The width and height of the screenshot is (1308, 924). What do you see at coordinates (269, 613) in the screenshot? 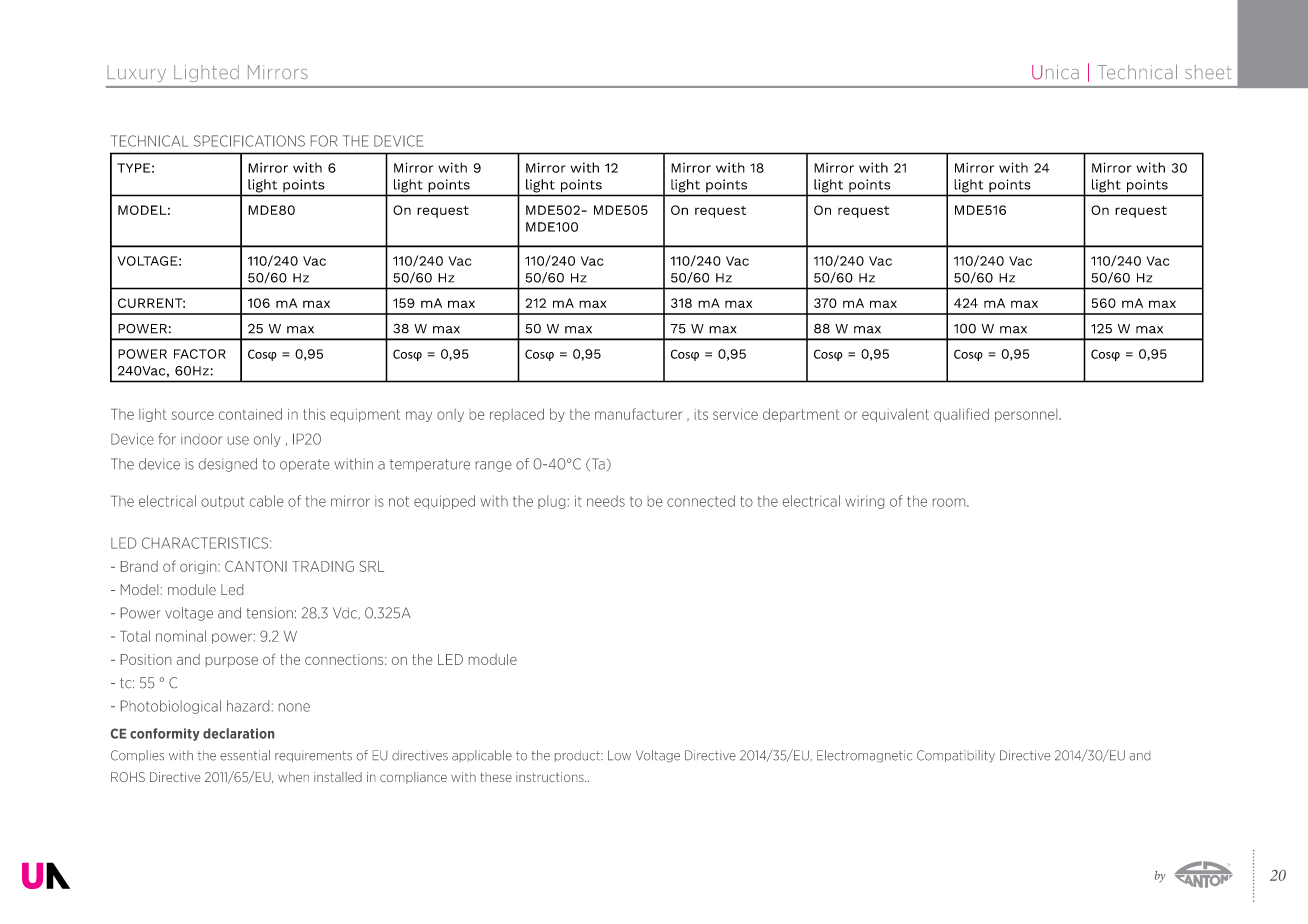
I see `tension` at bounding box center [269, 613].
